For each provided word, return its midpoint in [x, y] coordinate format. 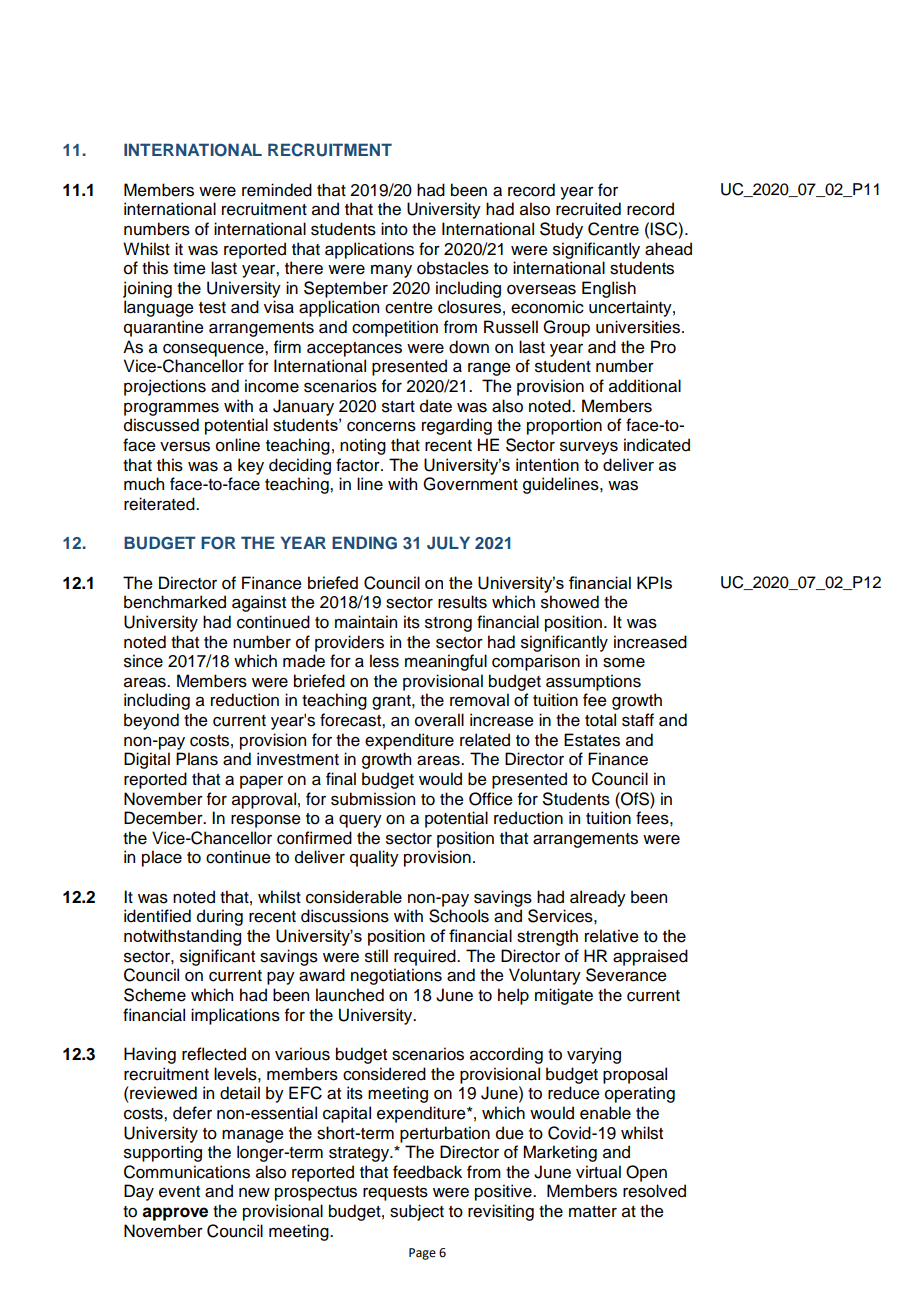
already [598, 898]
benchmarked [175, 602]
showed [570, 602]
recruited [588, 209]
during [220, 917]
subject [417, 1212]
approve [175, 1214]
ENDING [364, 543]
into [394, 229]
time [189, 268]
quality [374, 858]
